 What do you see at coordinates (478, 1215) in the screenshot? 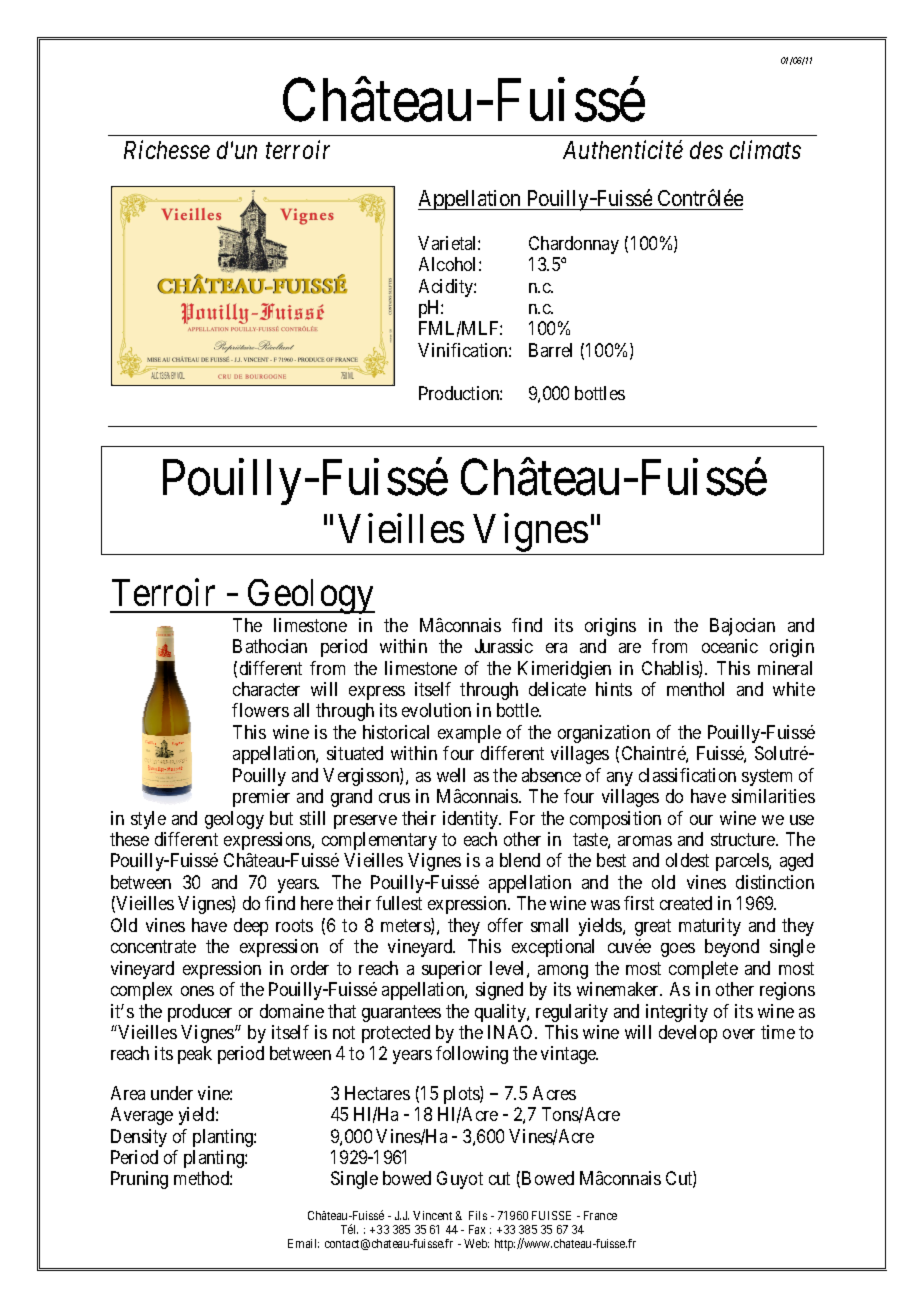
I see `Fils` at bounding box center [478, 1215].
